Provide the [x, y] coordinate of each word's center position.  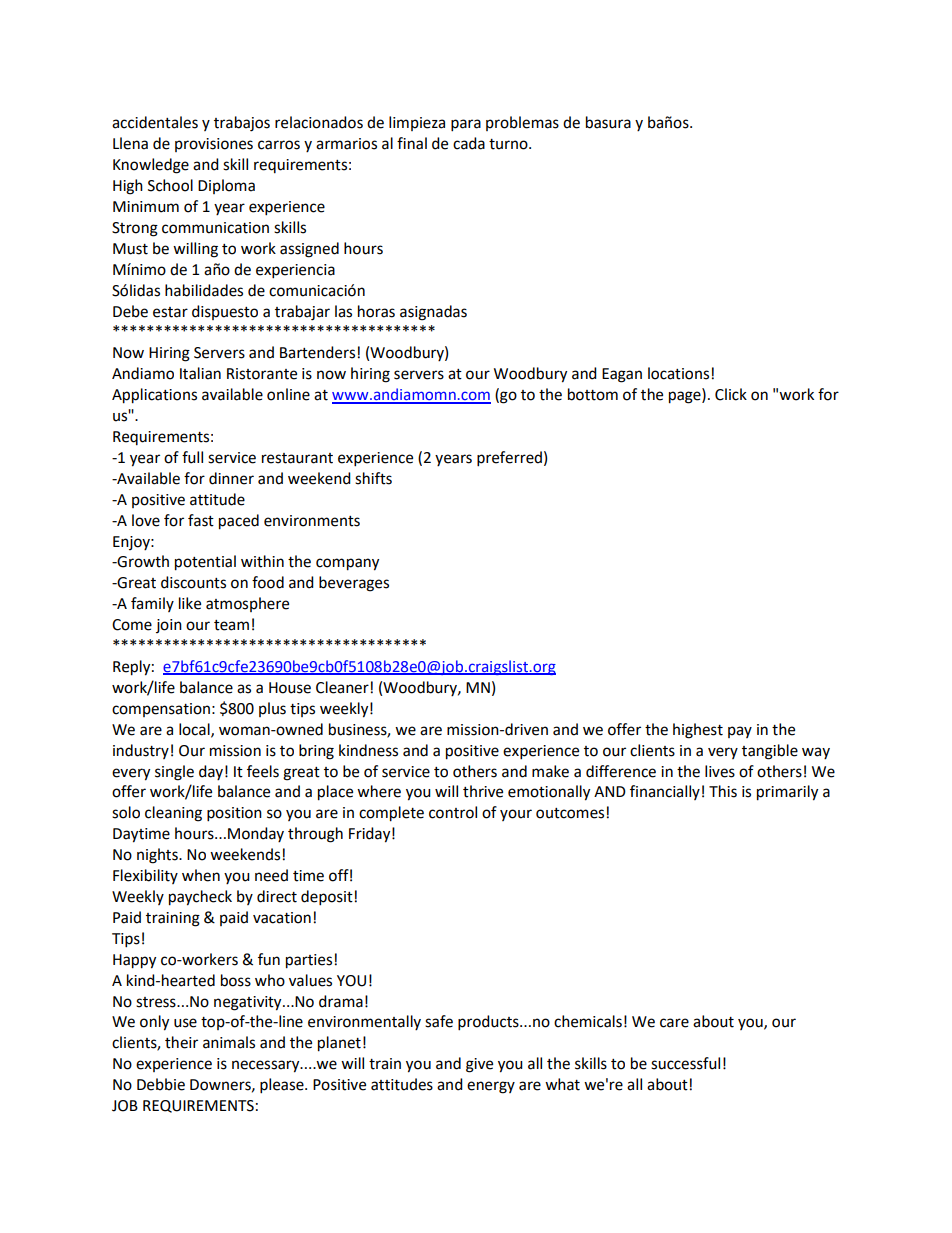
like [190, 603]
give [479, 1065]
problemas [522, 123]
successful [685, 1063]
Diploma [226, 186]
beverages [354, 584]
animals [229, 1042]
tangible [770, 752]
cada [469, 143]
